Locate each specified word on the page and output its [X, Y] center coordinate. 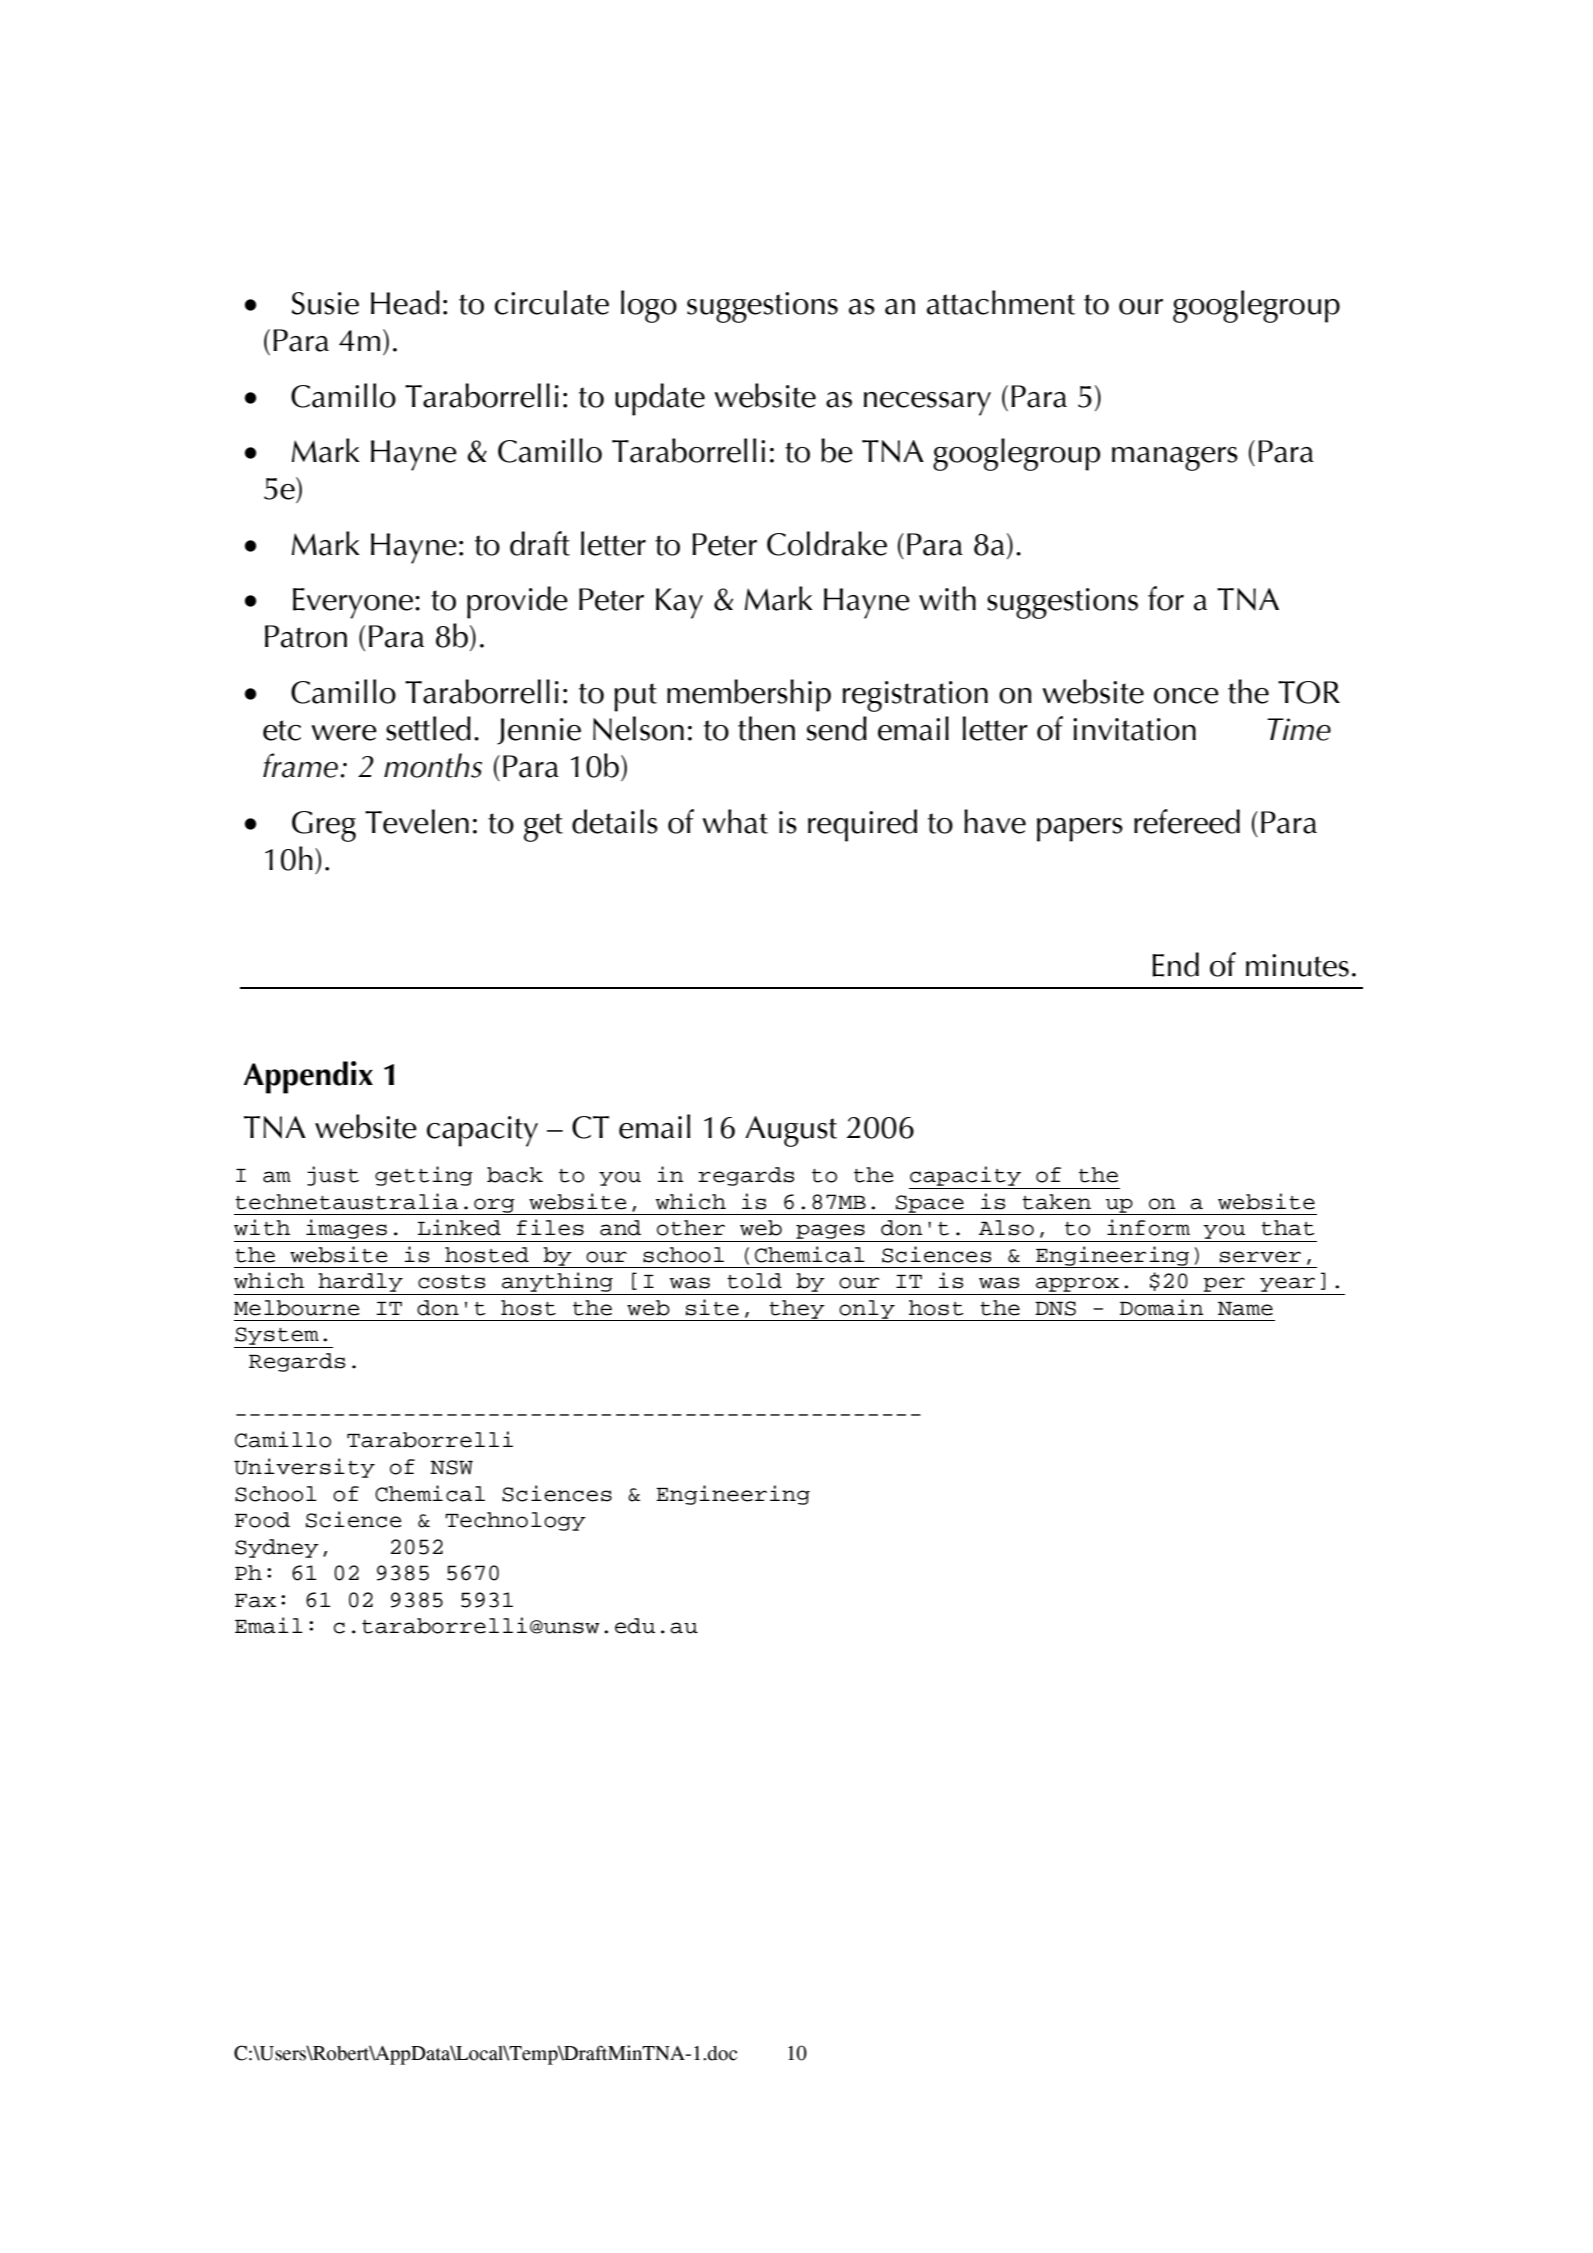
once [1186, 696]
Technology [515, 1521]
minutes [1297, 965]
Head [405, 302]
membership [749, 695]
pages [830, 1231]
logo [649, 306]
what [735, 821]
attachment [1001, 302]
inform [1148, 1227]
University [304, 1468]
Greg [324, 826]
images [346, 1229]
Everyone [353, 603]
